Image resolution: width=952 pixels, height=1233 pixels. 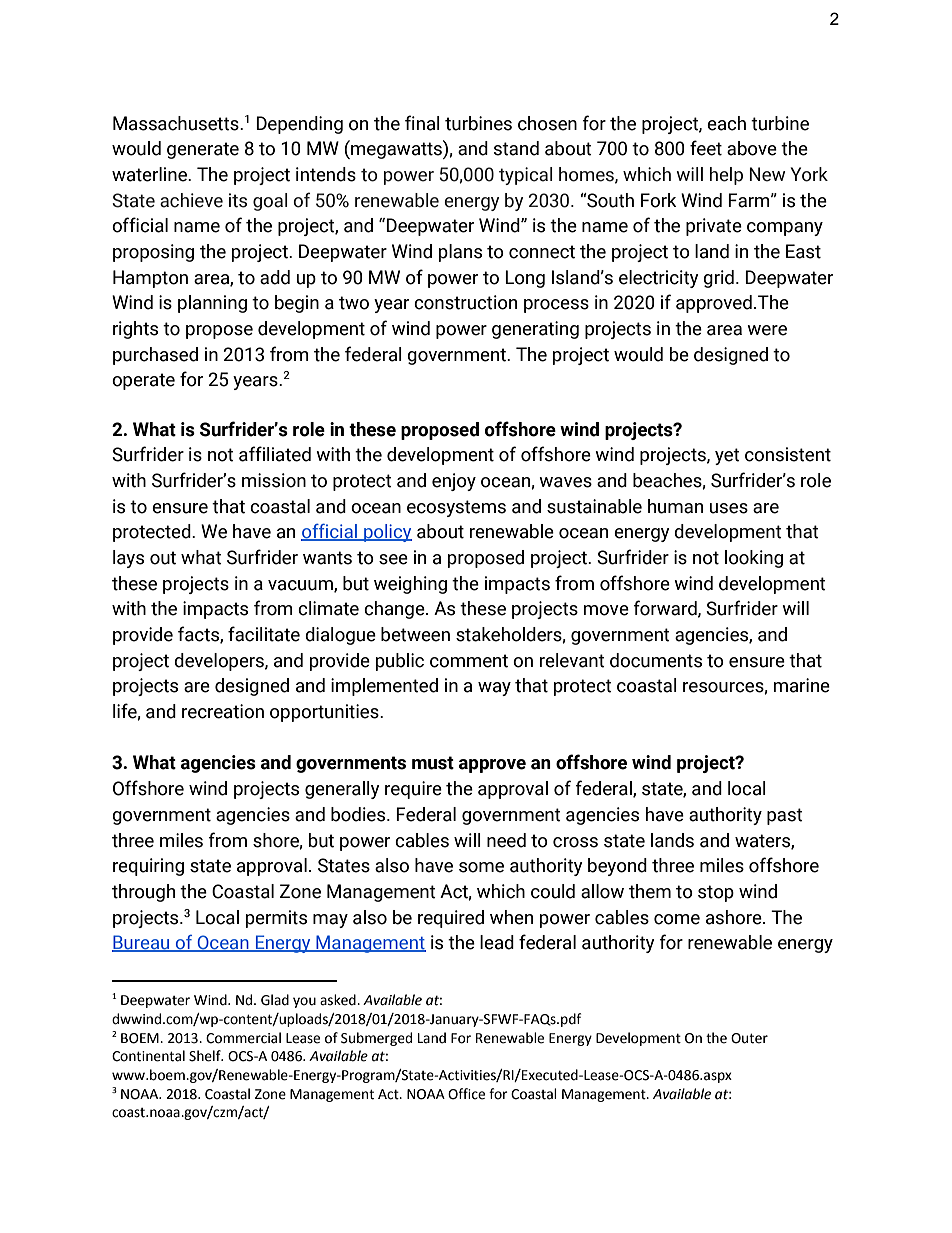 I want to click on mission, so click(x=274, y=480).
